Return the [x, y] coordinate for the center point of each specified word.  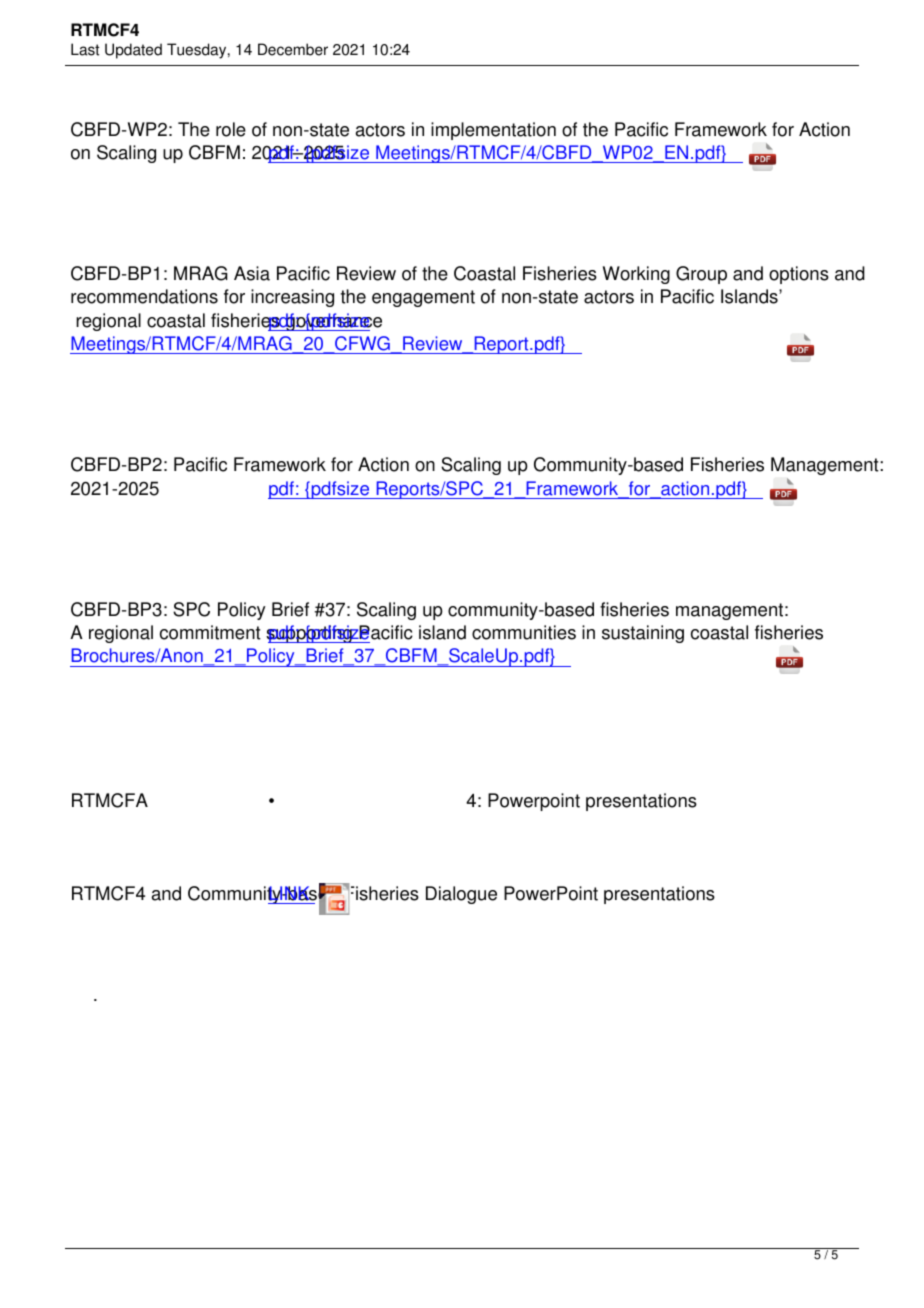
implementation [493, 131]
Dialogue [461, 895]
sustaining [643, 634]
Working [636, 275]
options [799, 275]
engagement [423, 298]
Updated [133, 51]
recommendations [144, 296]
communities [524, 632]
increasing [292, 298]
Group [701, 275]
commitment [210, 632]
